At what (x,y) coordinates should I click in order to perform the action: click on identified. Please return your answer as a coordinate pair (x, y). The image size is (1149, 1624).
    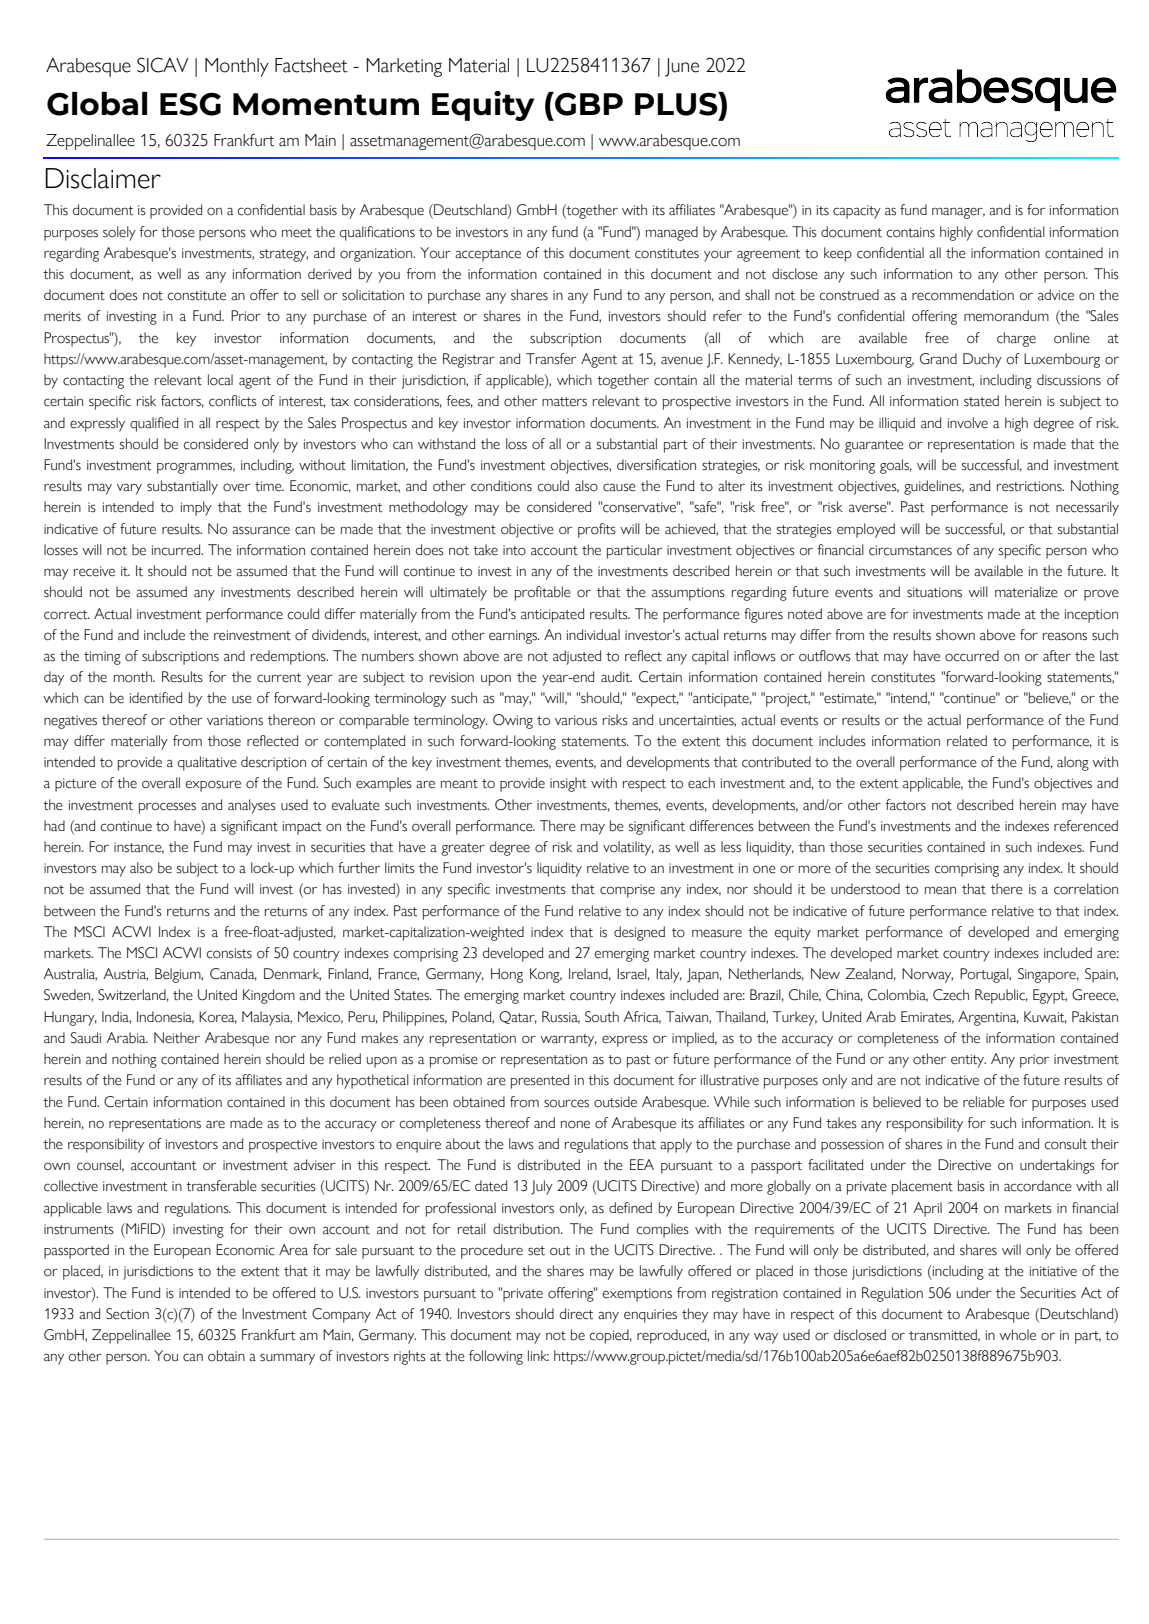
    Looking at the image, I should click on (156, 698).
